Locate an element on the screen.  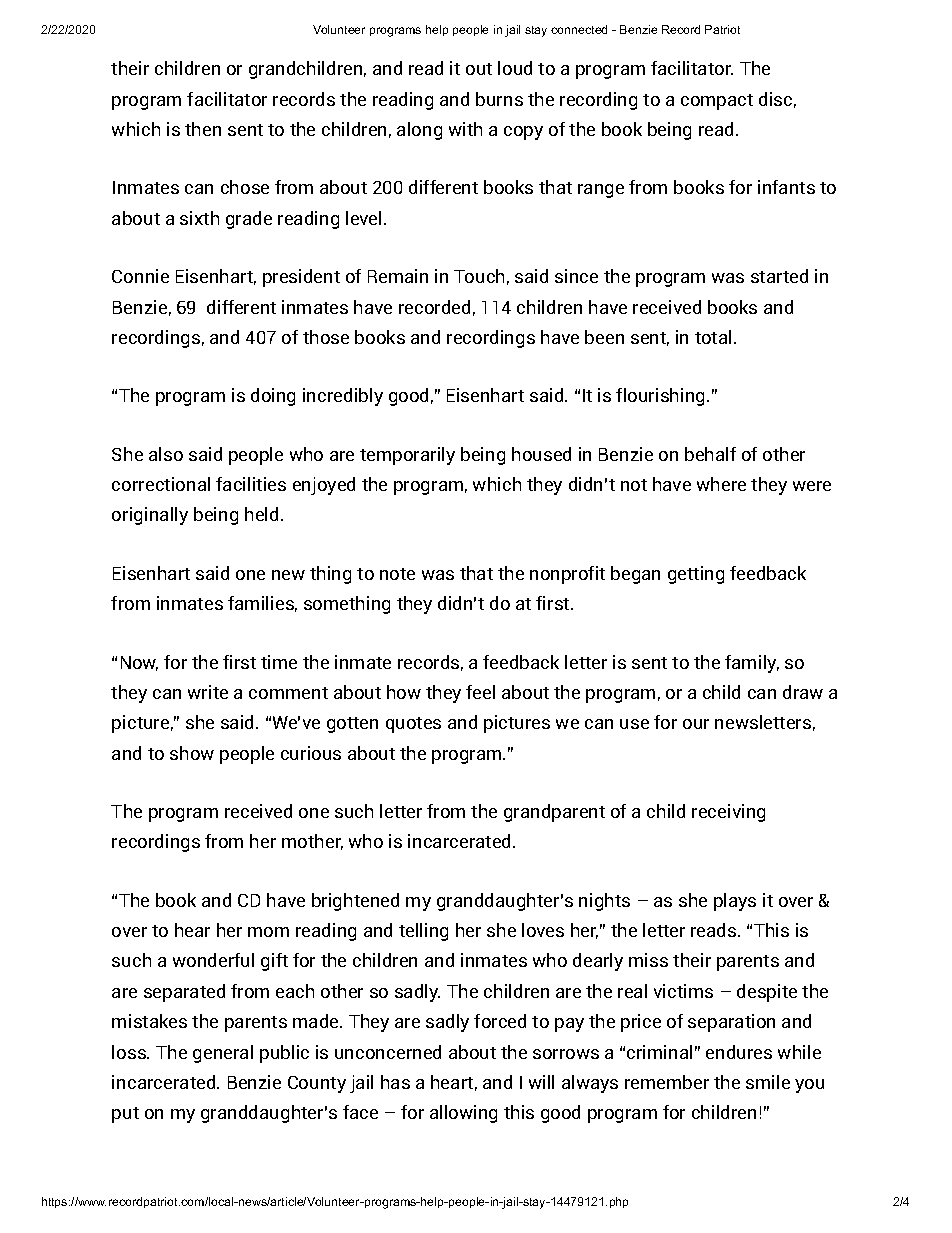
compact is located at coordinates (717, 102).
